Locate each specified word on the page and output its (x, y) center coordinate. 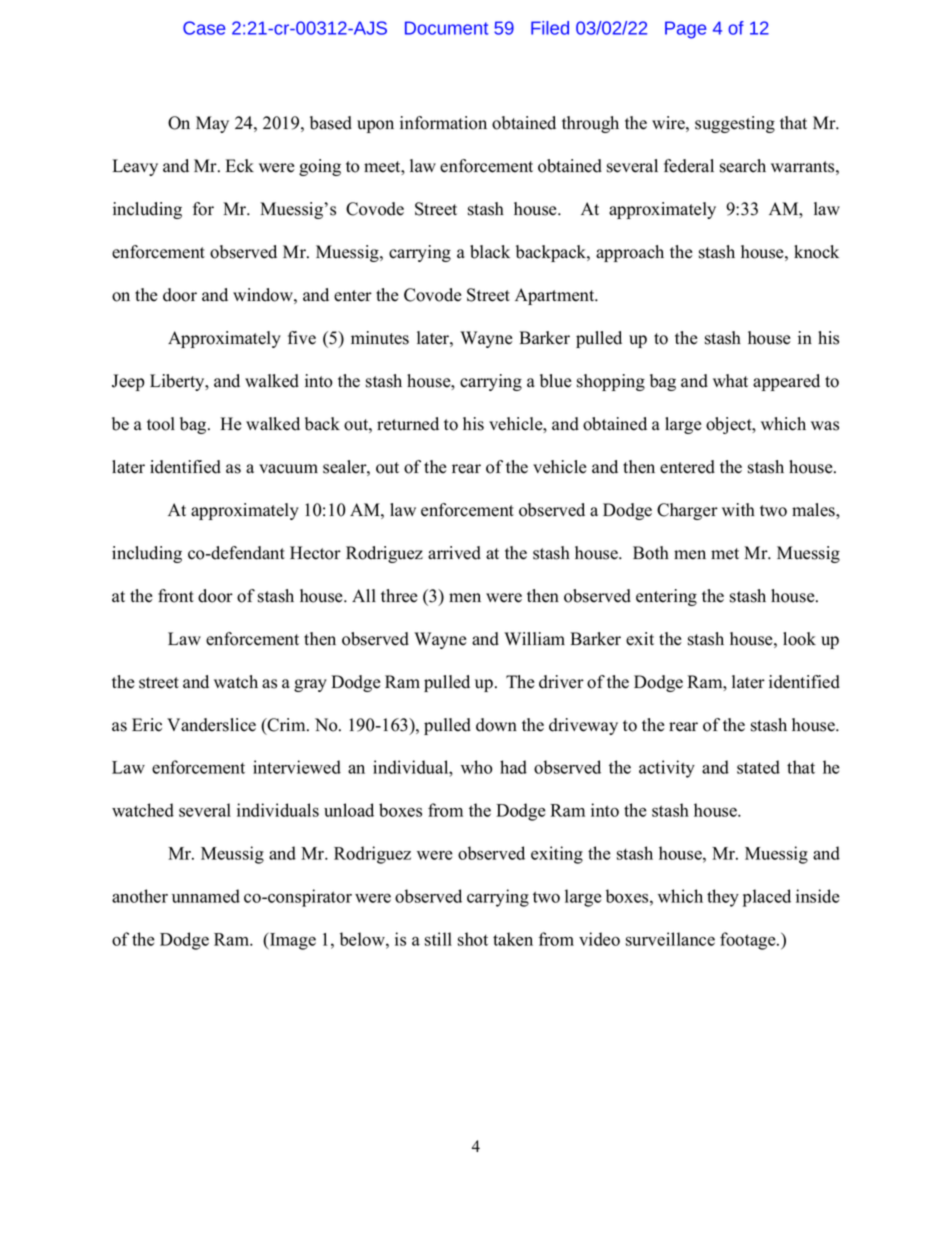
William (534, 638)
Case (204, 28)
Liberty (178, 382)
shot (473, 939)
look (799, 639)
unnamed (206, 896)
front (176, 596)
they (723, 898)
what (730, 380)
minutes (380, 338)
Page (685, 30)
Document (446, 28)
